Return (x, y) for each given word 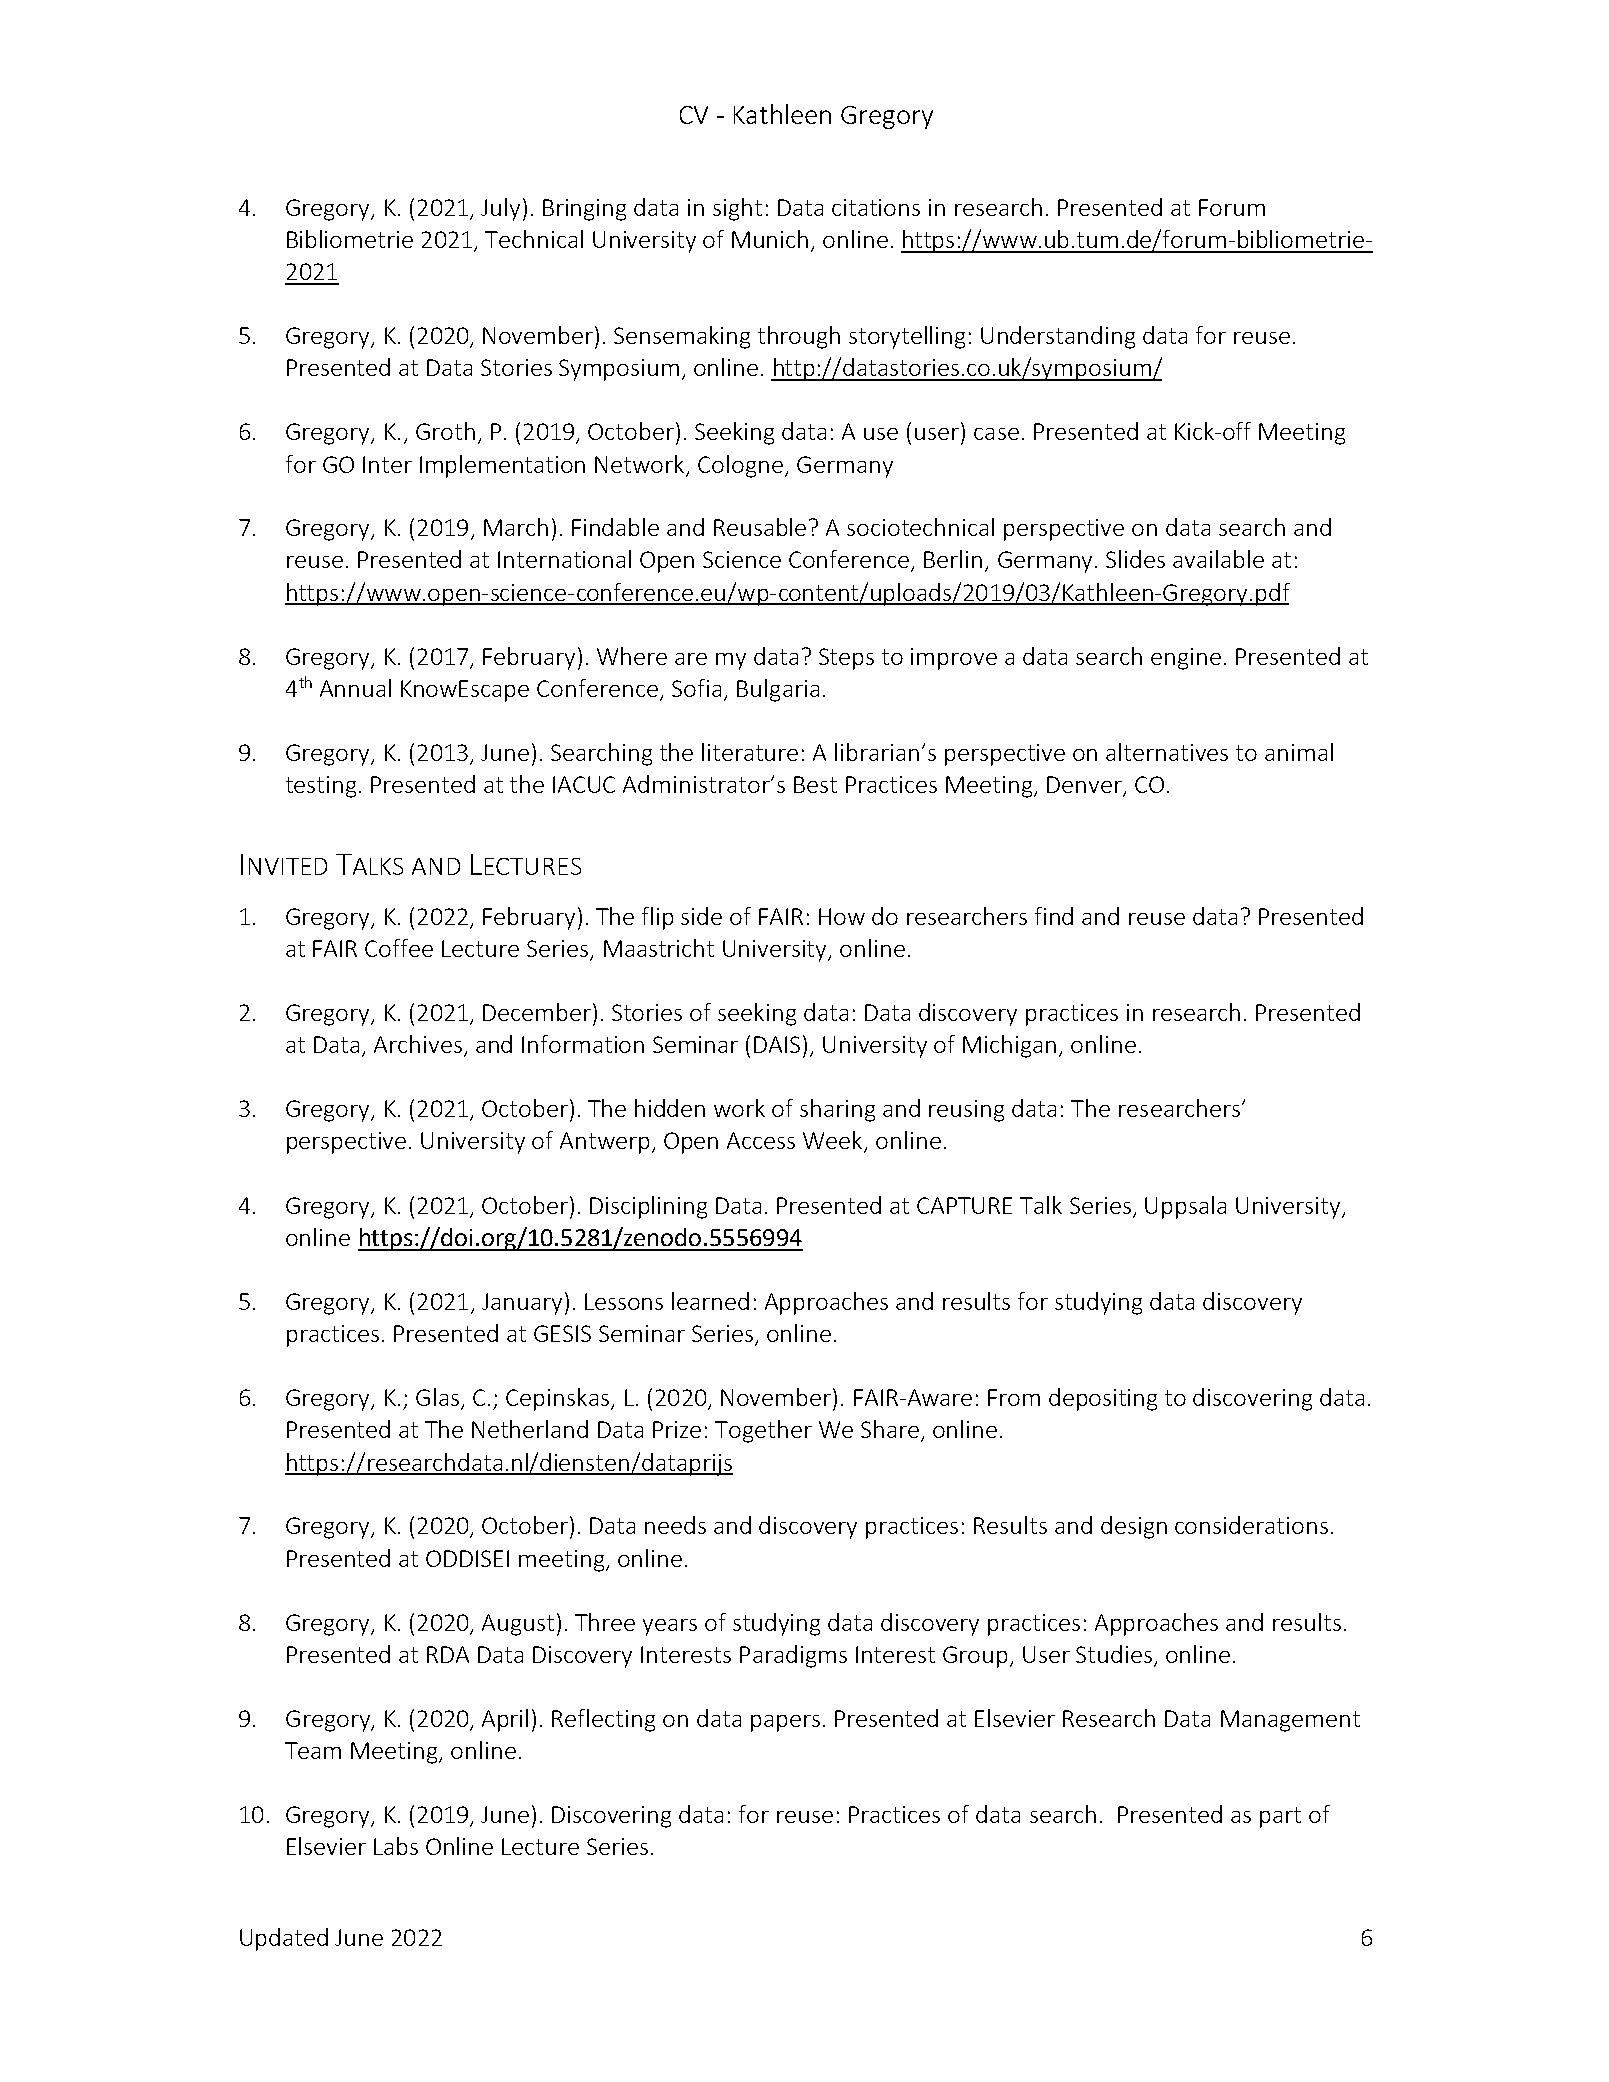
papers (785, 1723)
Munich (770, 239)
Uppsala (1185, 1207)
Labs (396, 1846)
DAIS (779, 1044)
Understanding (1058, 337)
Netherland (530, 1429)
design (1134, 1527)
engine (1186, 659)
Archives (418, 1044)
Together (763, 1431)
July (500, 209)
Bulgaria (778, 690)
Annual (355, 688)
